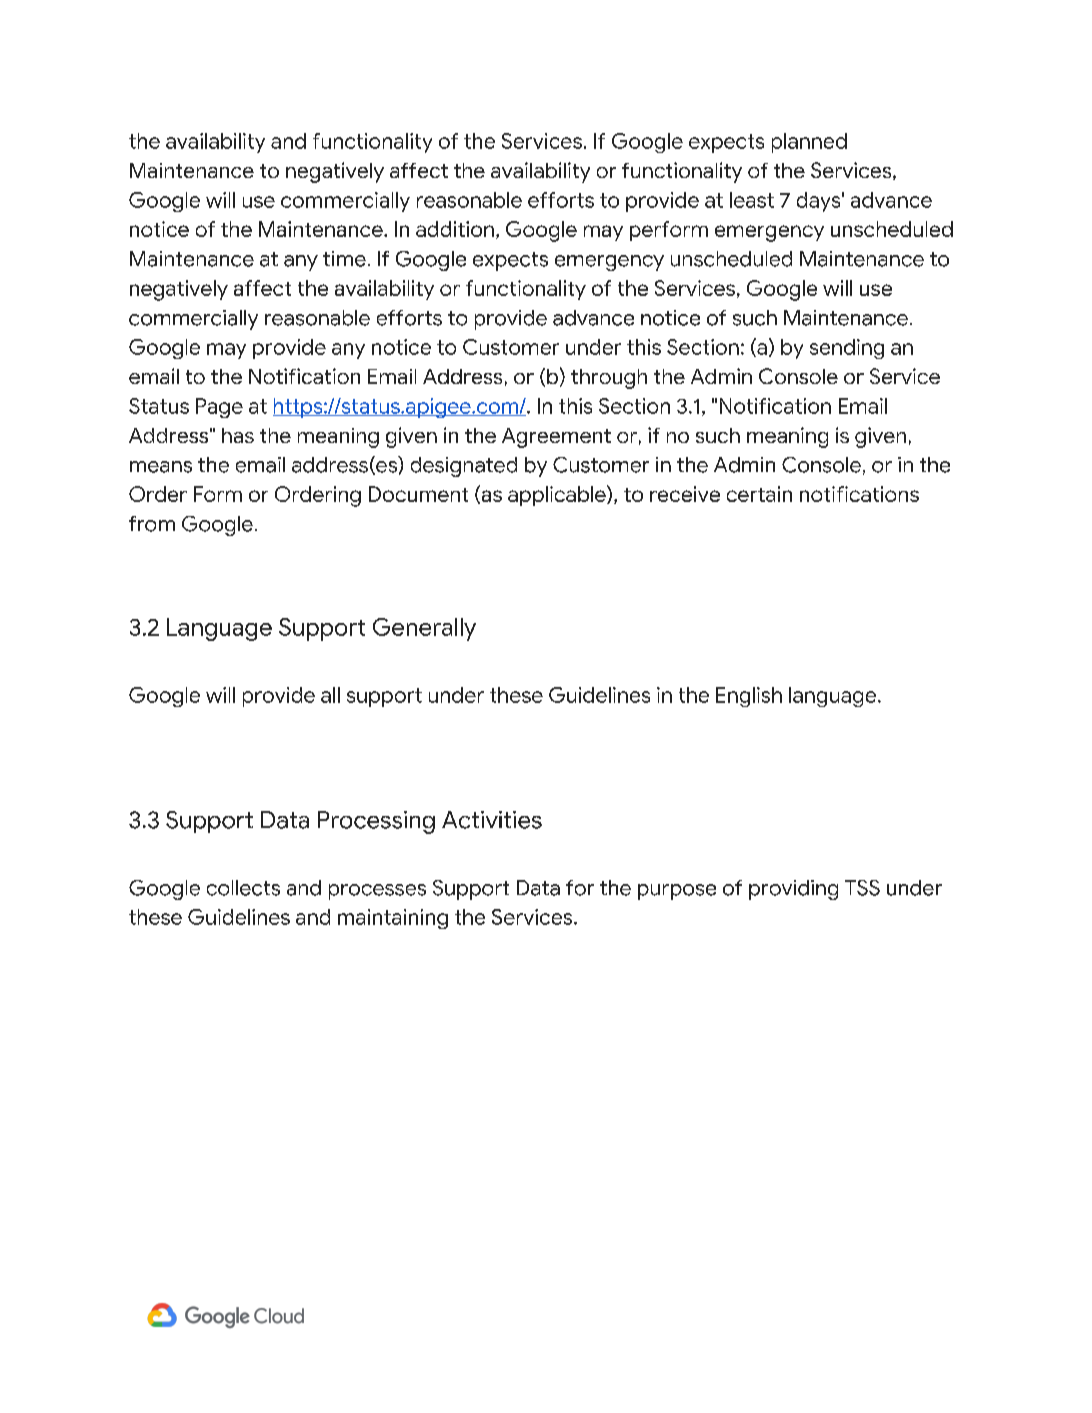  Describe the element at coordinates (243, 888) in the document. I see `collects` at that location.
